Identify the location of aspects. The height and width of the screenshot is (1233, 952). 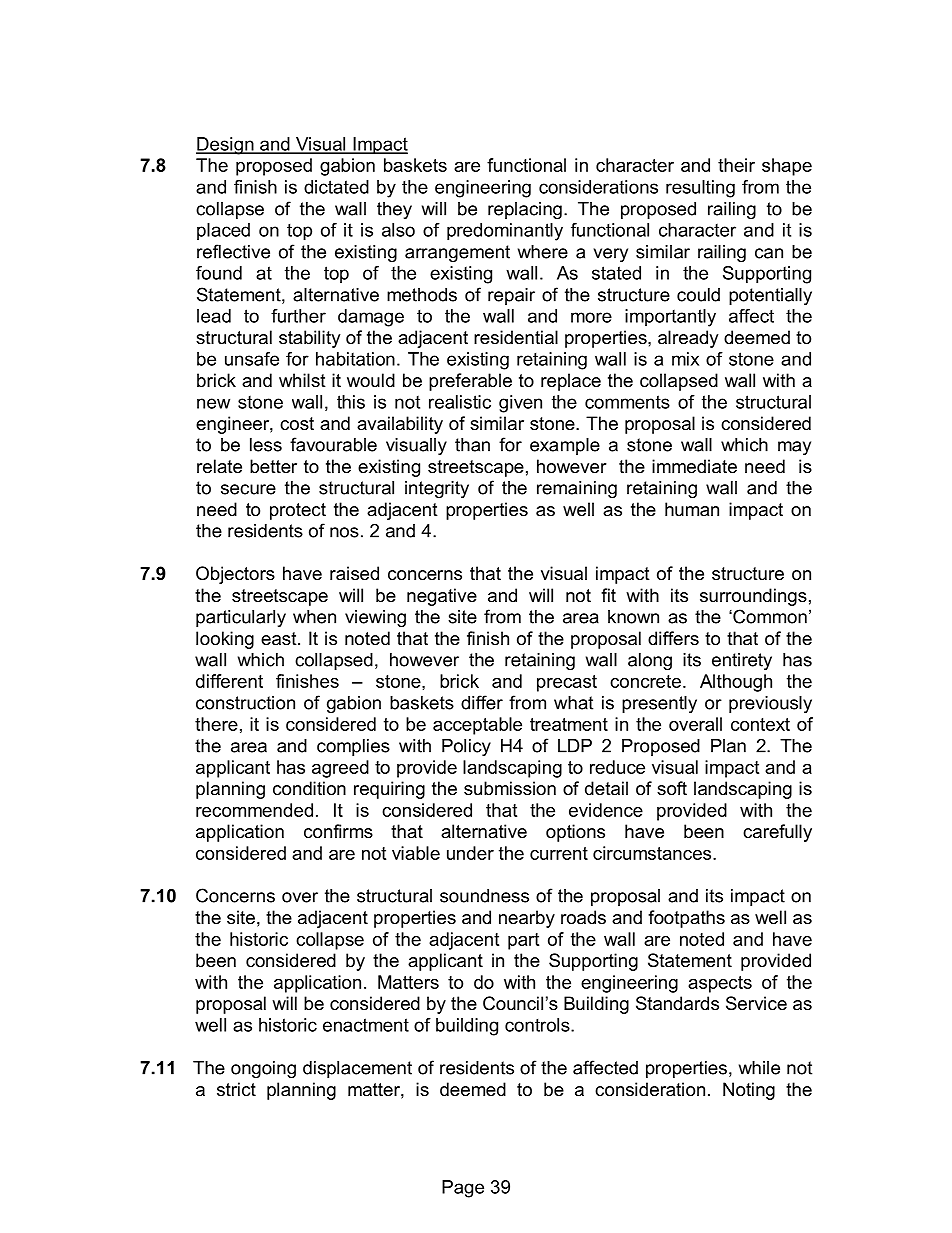
(720, 984).
